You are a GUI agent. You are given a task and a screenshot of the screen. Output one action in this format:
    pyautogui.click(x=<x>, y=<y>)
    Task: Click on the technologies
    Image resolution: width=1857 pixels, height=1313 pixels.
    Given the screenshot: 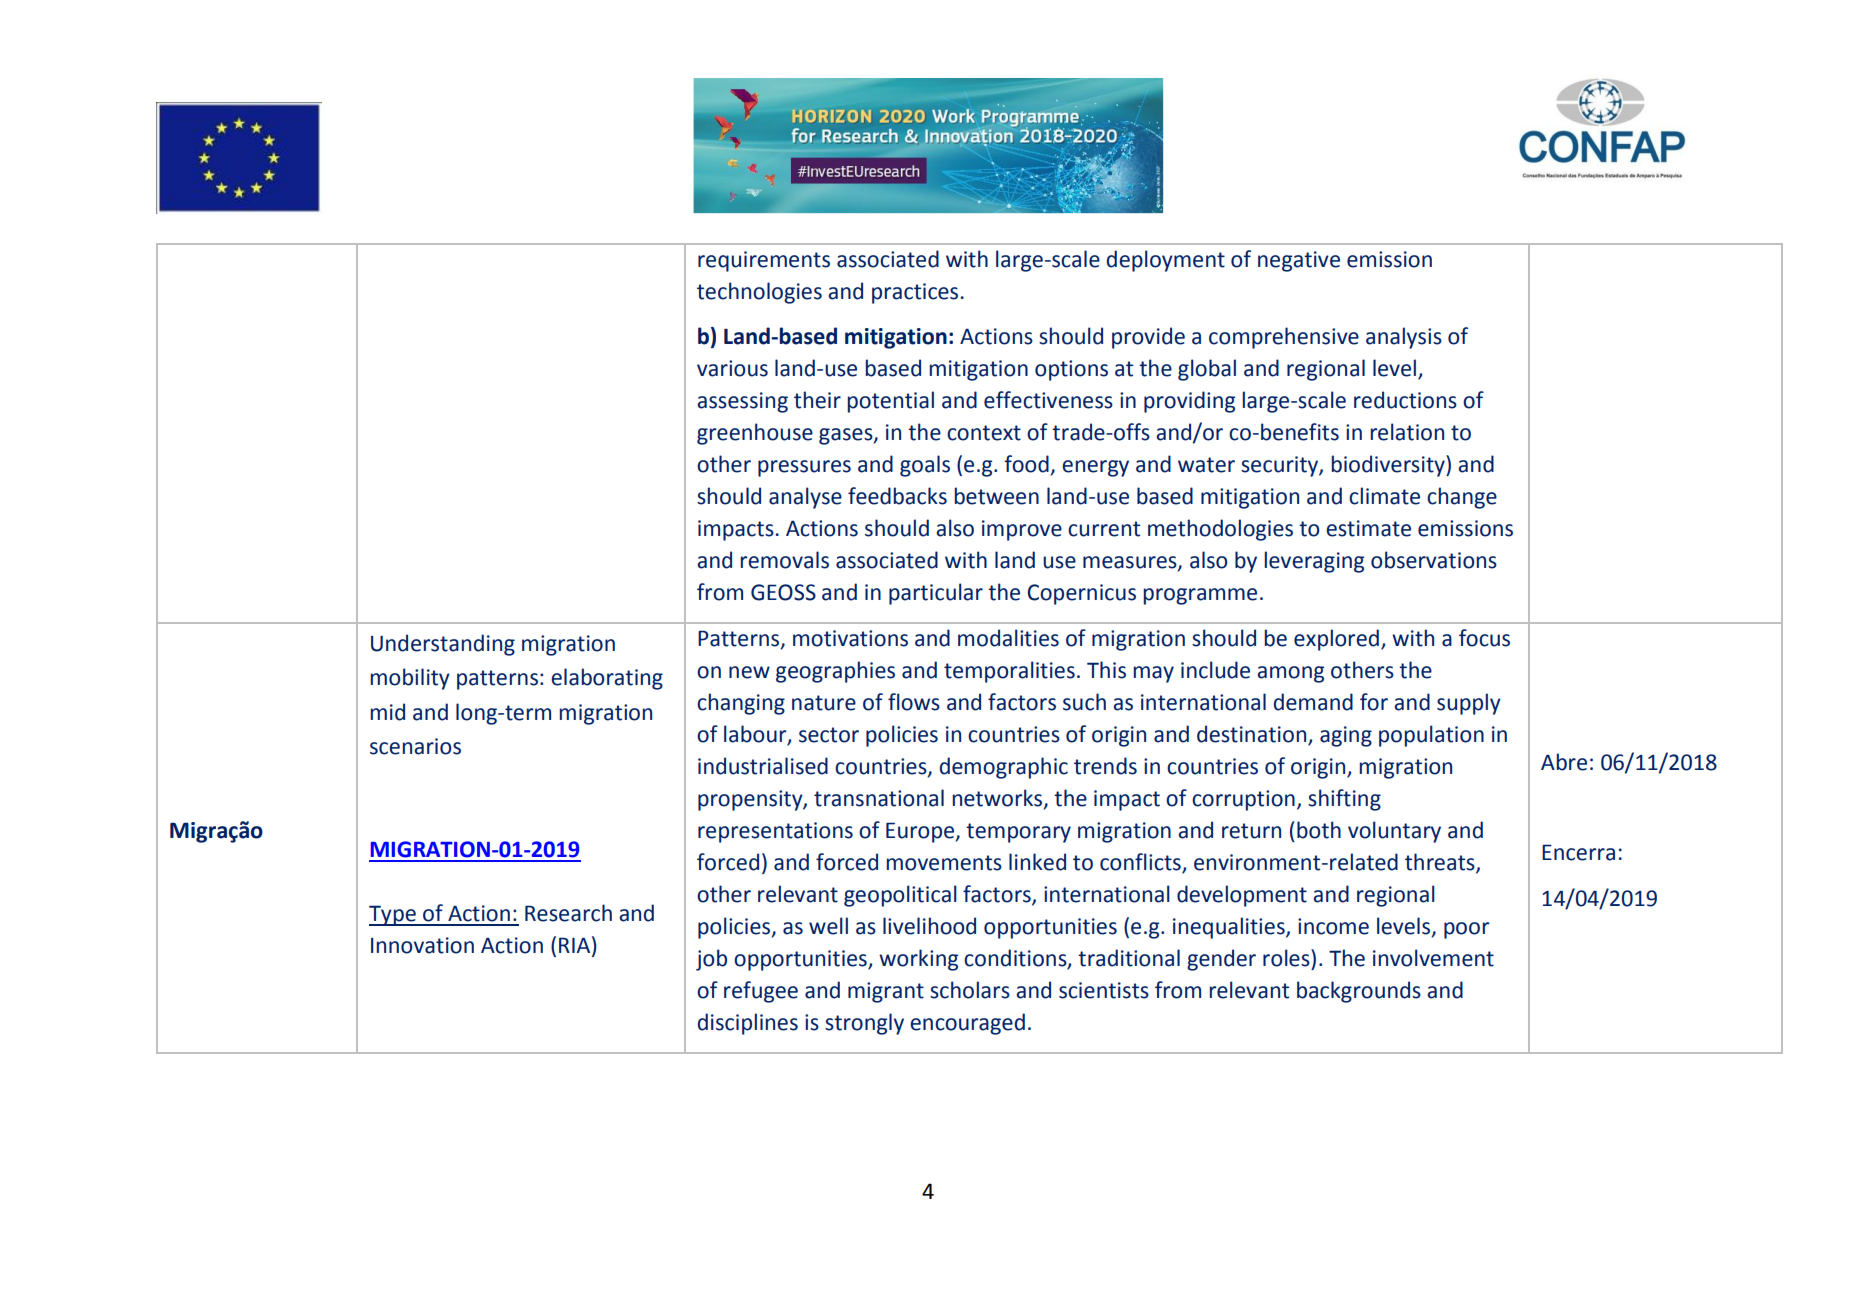 What is the action you would take?
    pyautogui.click(x=759, y=293)
